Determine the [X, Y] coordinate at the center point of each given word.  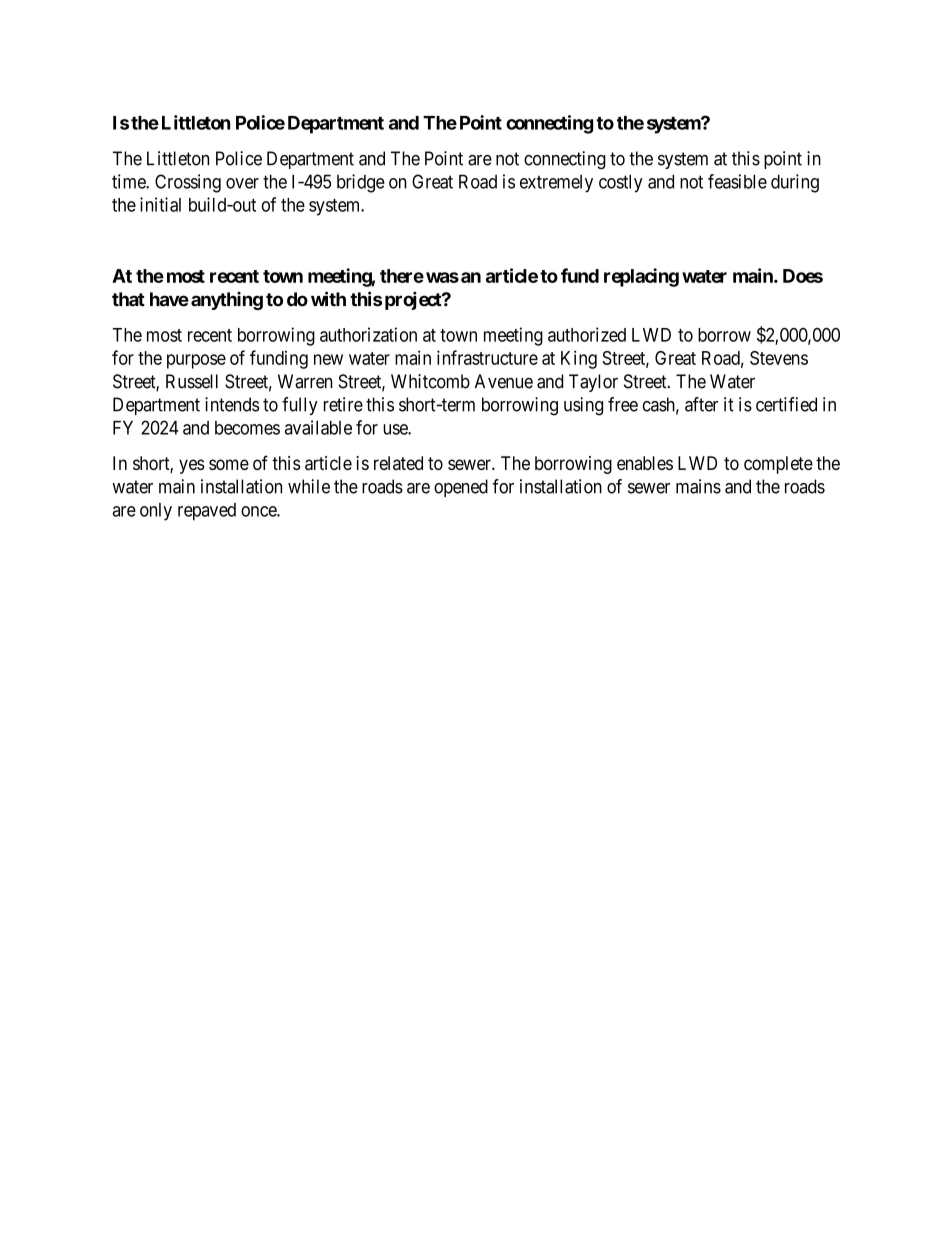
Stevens [779, 358]
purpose [196, 361]
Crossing [188, 183]
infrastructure [487, 357]
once [259, 511]
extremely [556, 184]
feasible [737, 181]
